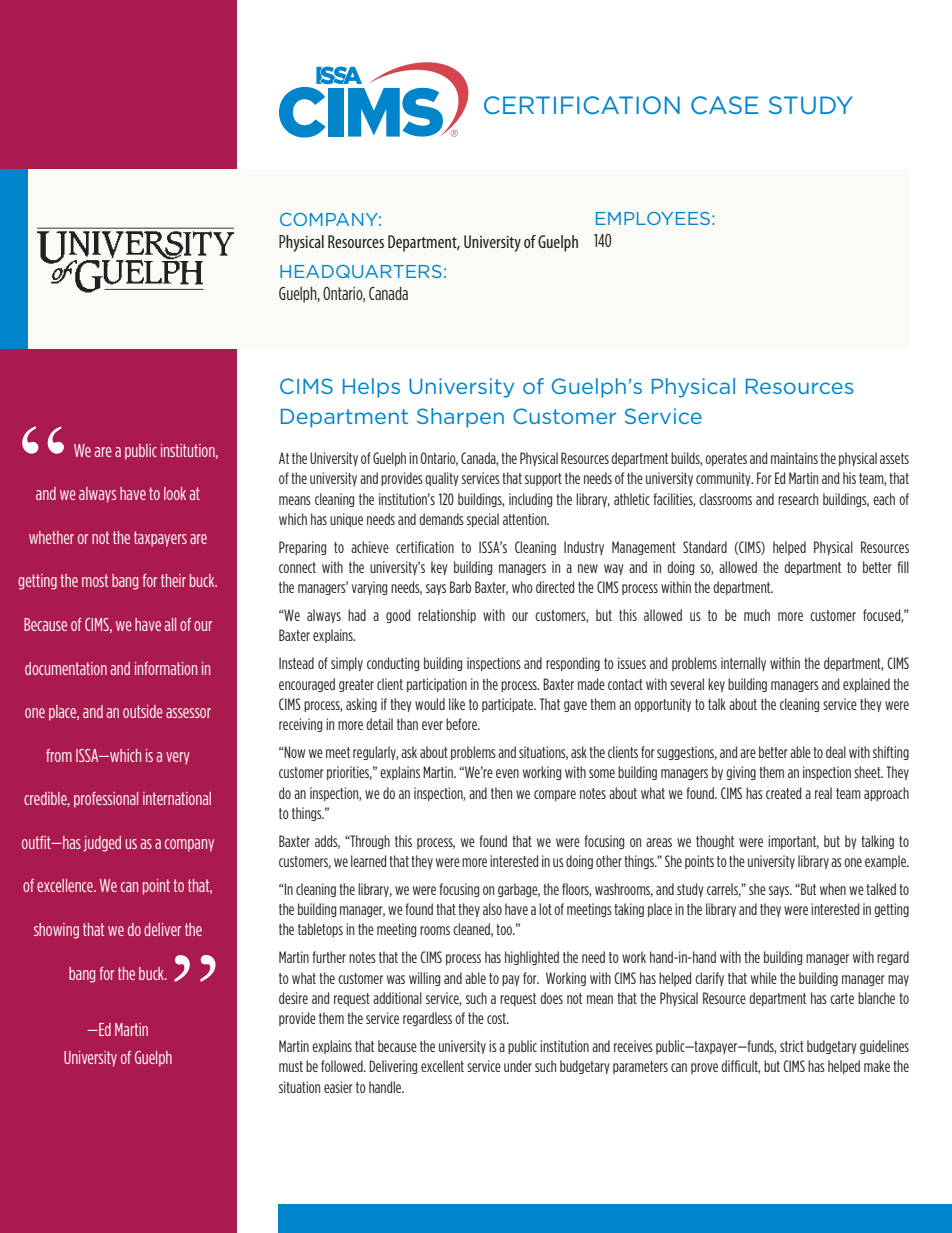 Image resolution: width=952 pixels, height=1233 pixels. What do you see at coordinates (653, 218) in the screenshot?
I see `EMPLOYEES` at bounding box center [653, 218].
